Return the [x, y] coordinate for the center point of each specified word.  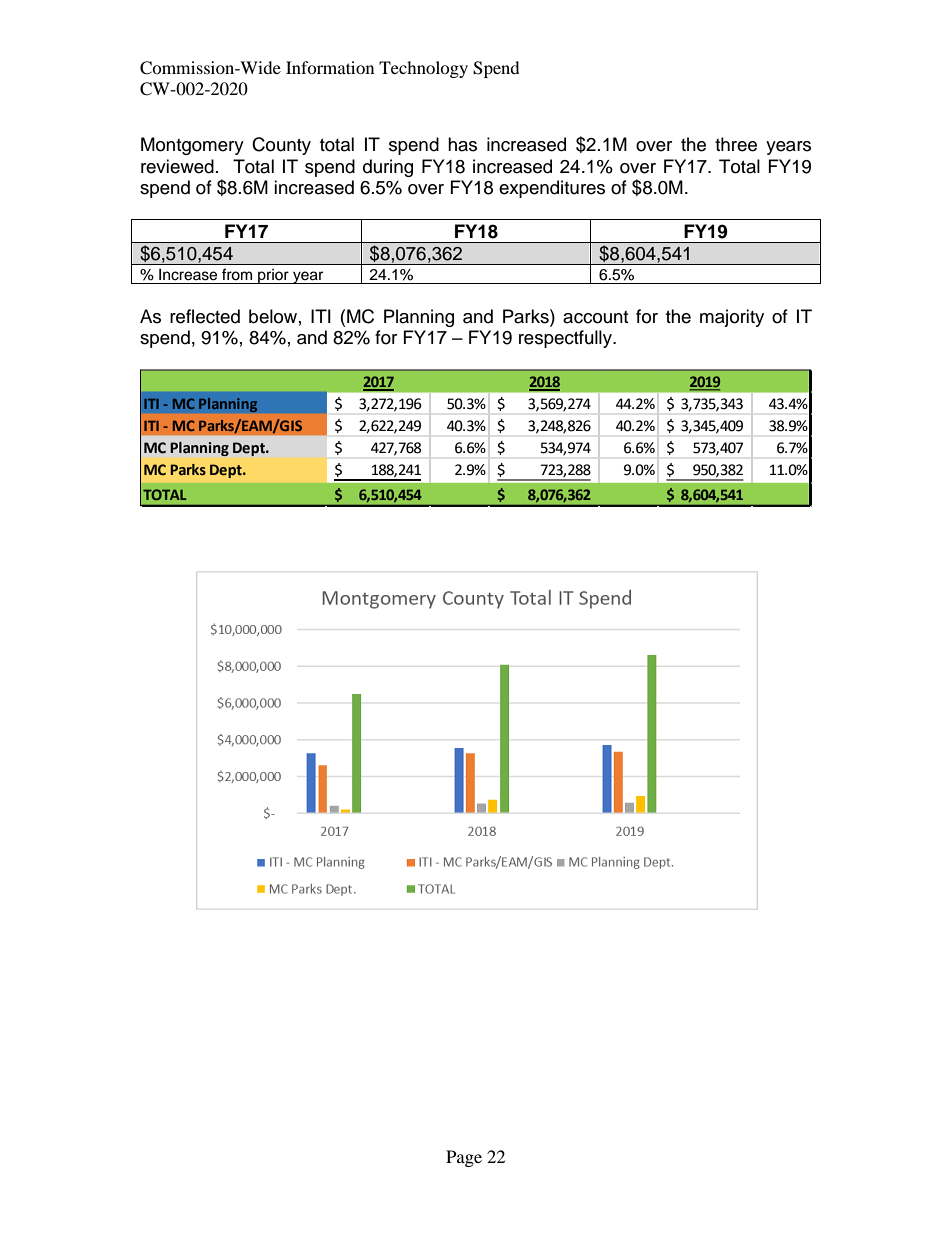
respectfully [566, 339]
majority [732, 318]
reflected [205, 316]
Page [464, 1158]
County [281, 146]
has [462, 144]
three [736, 144]
